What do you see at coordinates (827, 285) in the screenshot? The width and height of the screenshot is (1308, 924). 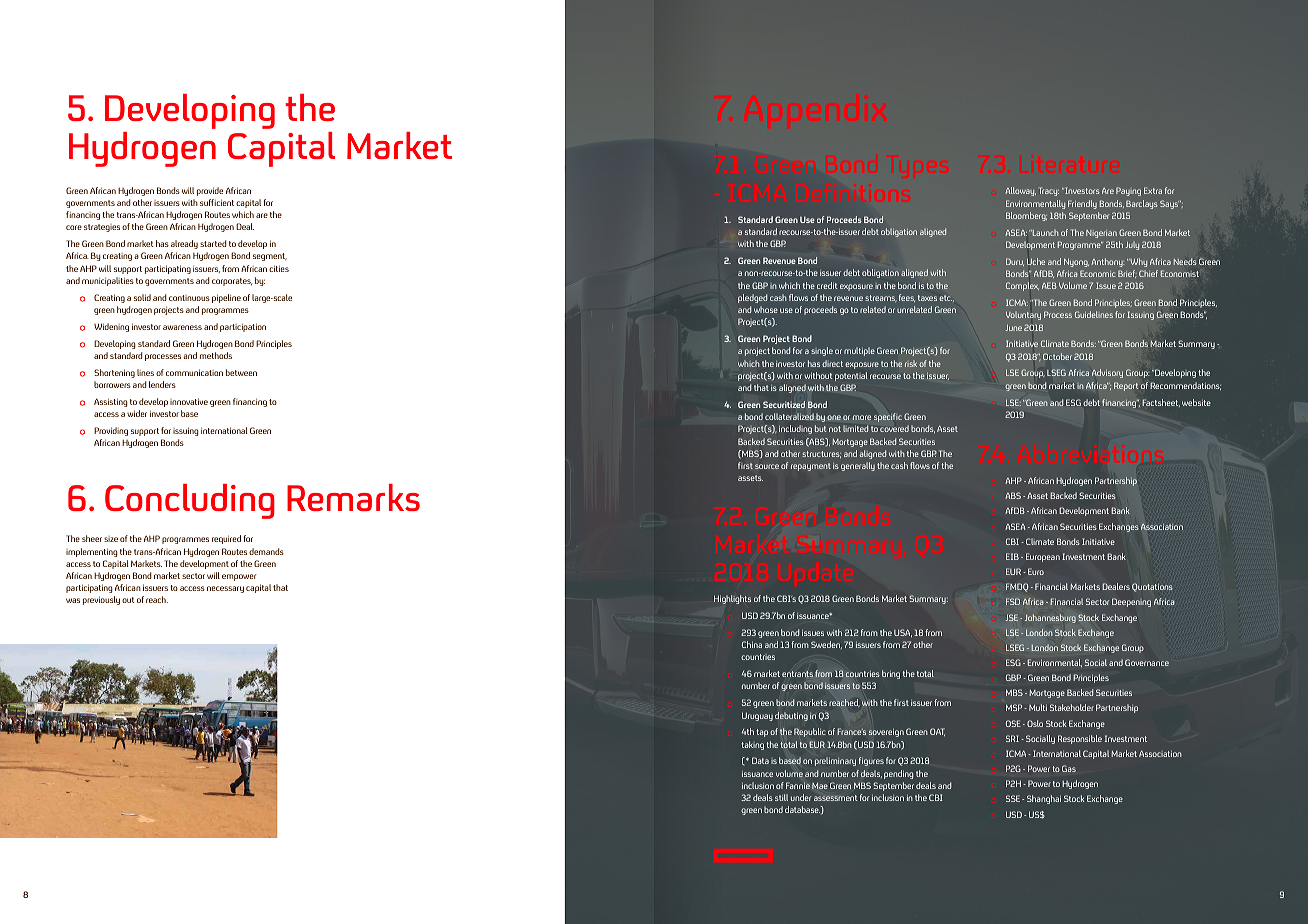 I see `credit` at bounding box center [827, 285].
